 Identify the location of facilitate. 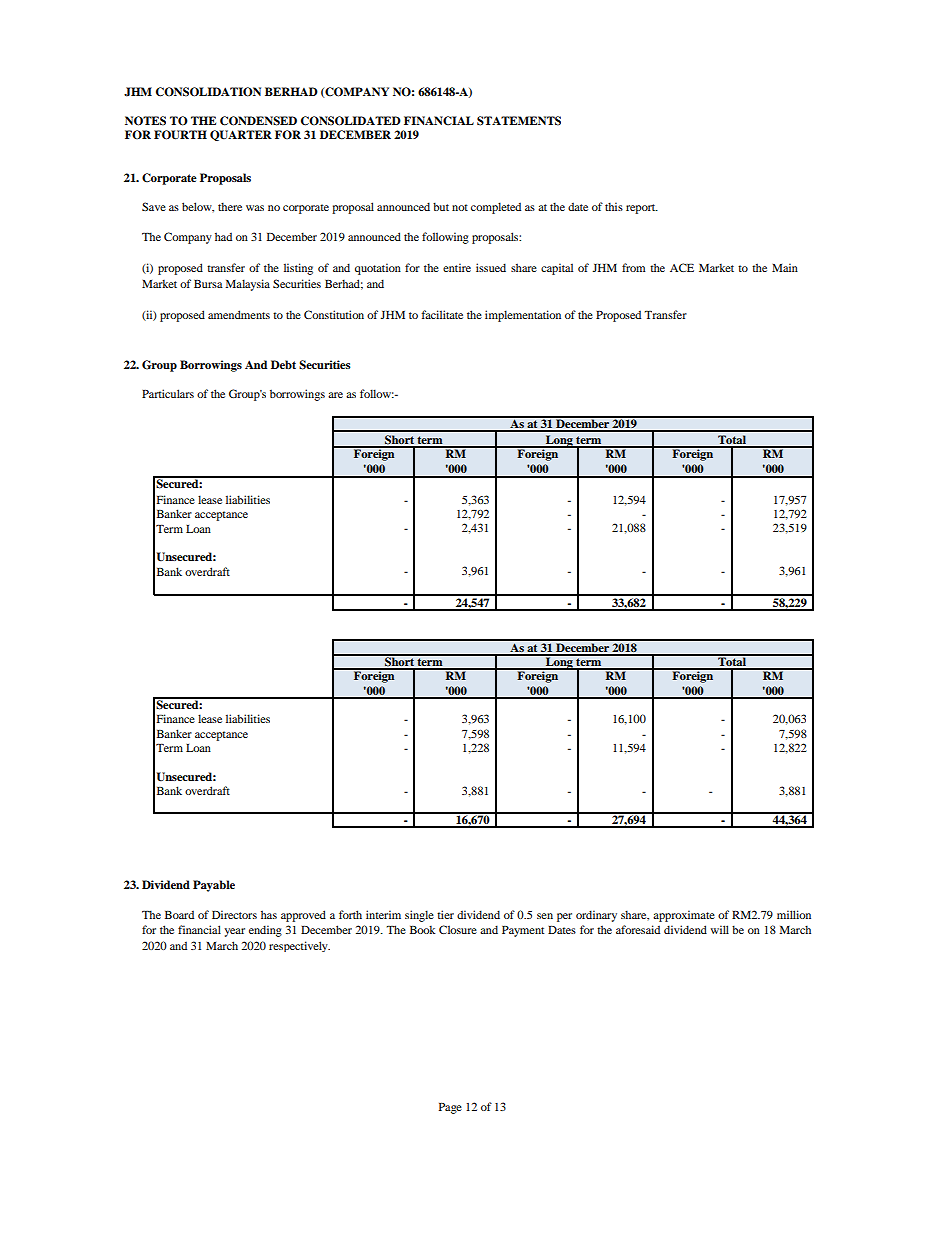
(442, 314).
